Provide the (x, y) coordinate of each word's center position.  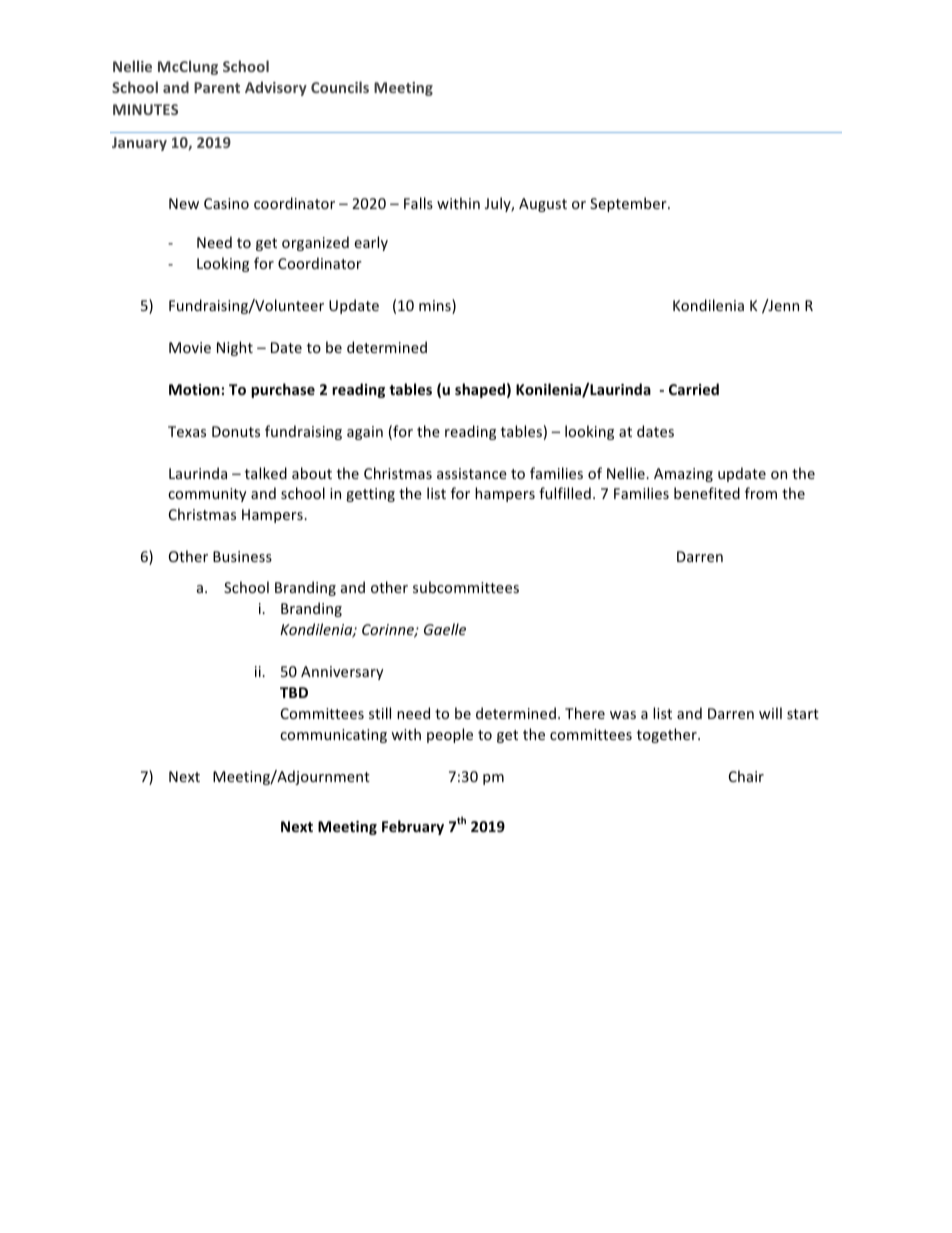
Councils (340, 87)
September (629, 204)
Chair (746, 776)
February (413, 827)
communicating (333, 736)
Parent (217, 87)
